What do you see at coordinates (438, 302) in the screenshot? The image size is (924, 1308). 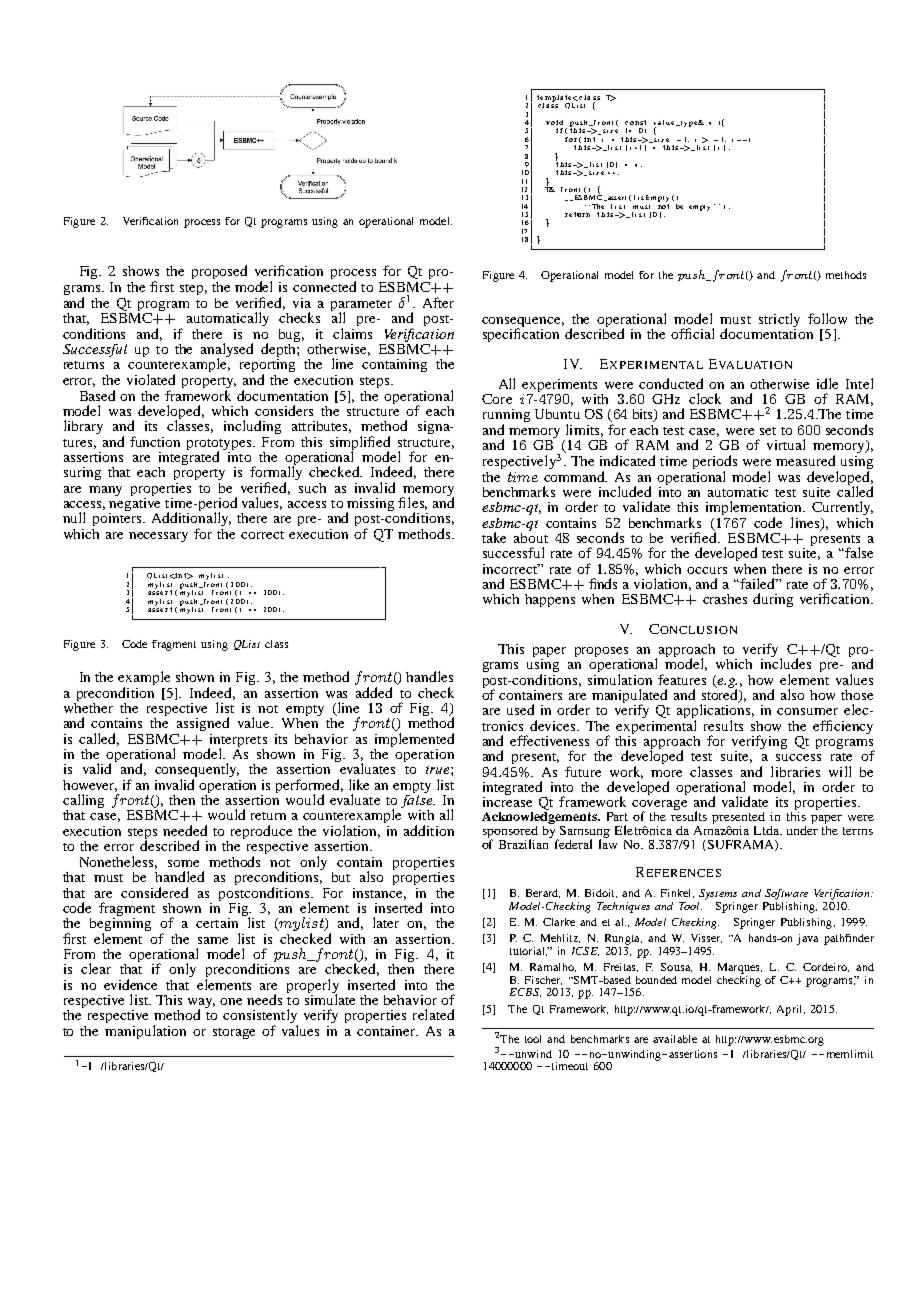 I see `After` at bounding box center [438, 302].
